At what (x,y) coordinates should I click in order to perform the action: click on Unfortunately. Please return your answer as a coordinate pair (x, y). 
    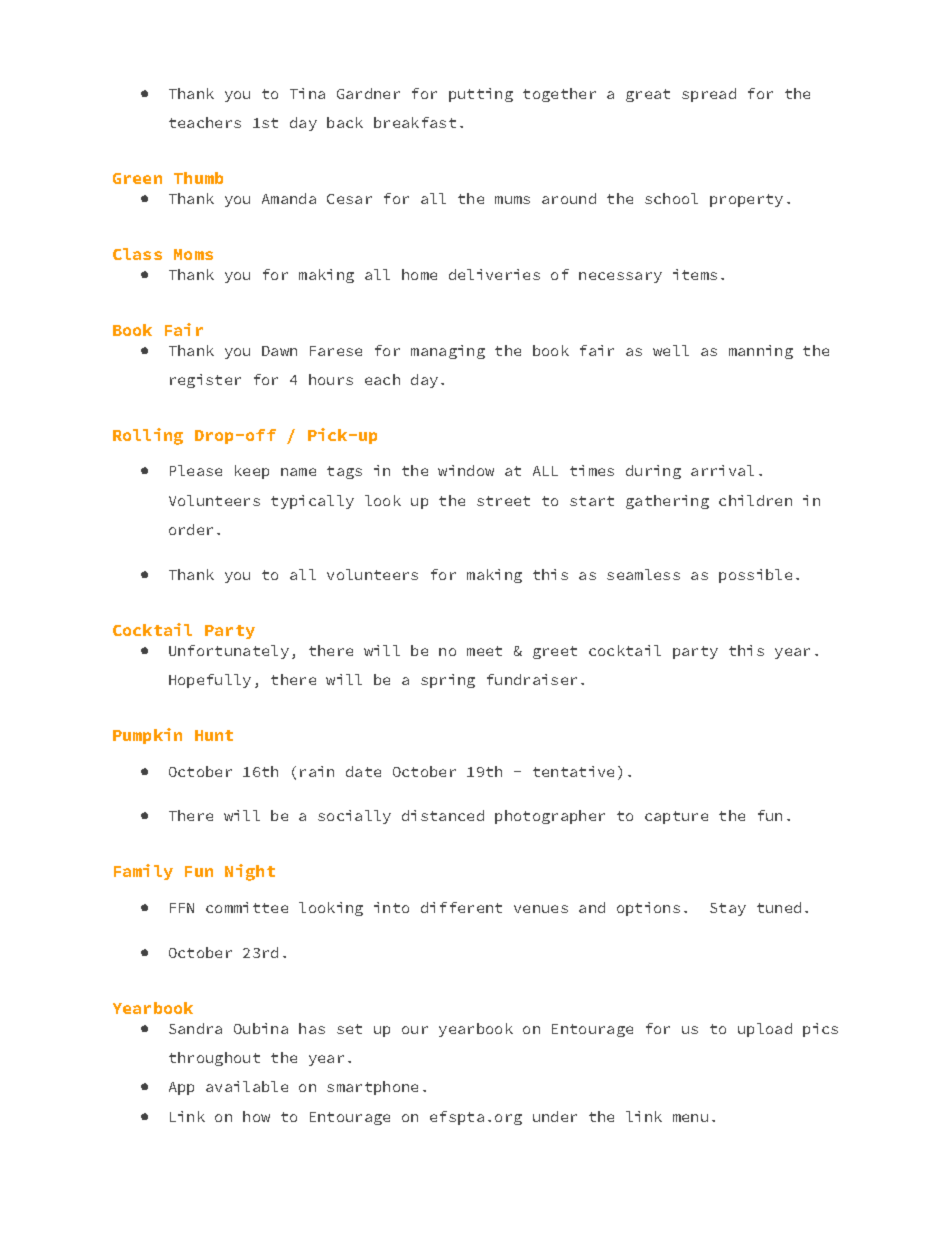
    Looking at the image, I should click on (229, 652).
